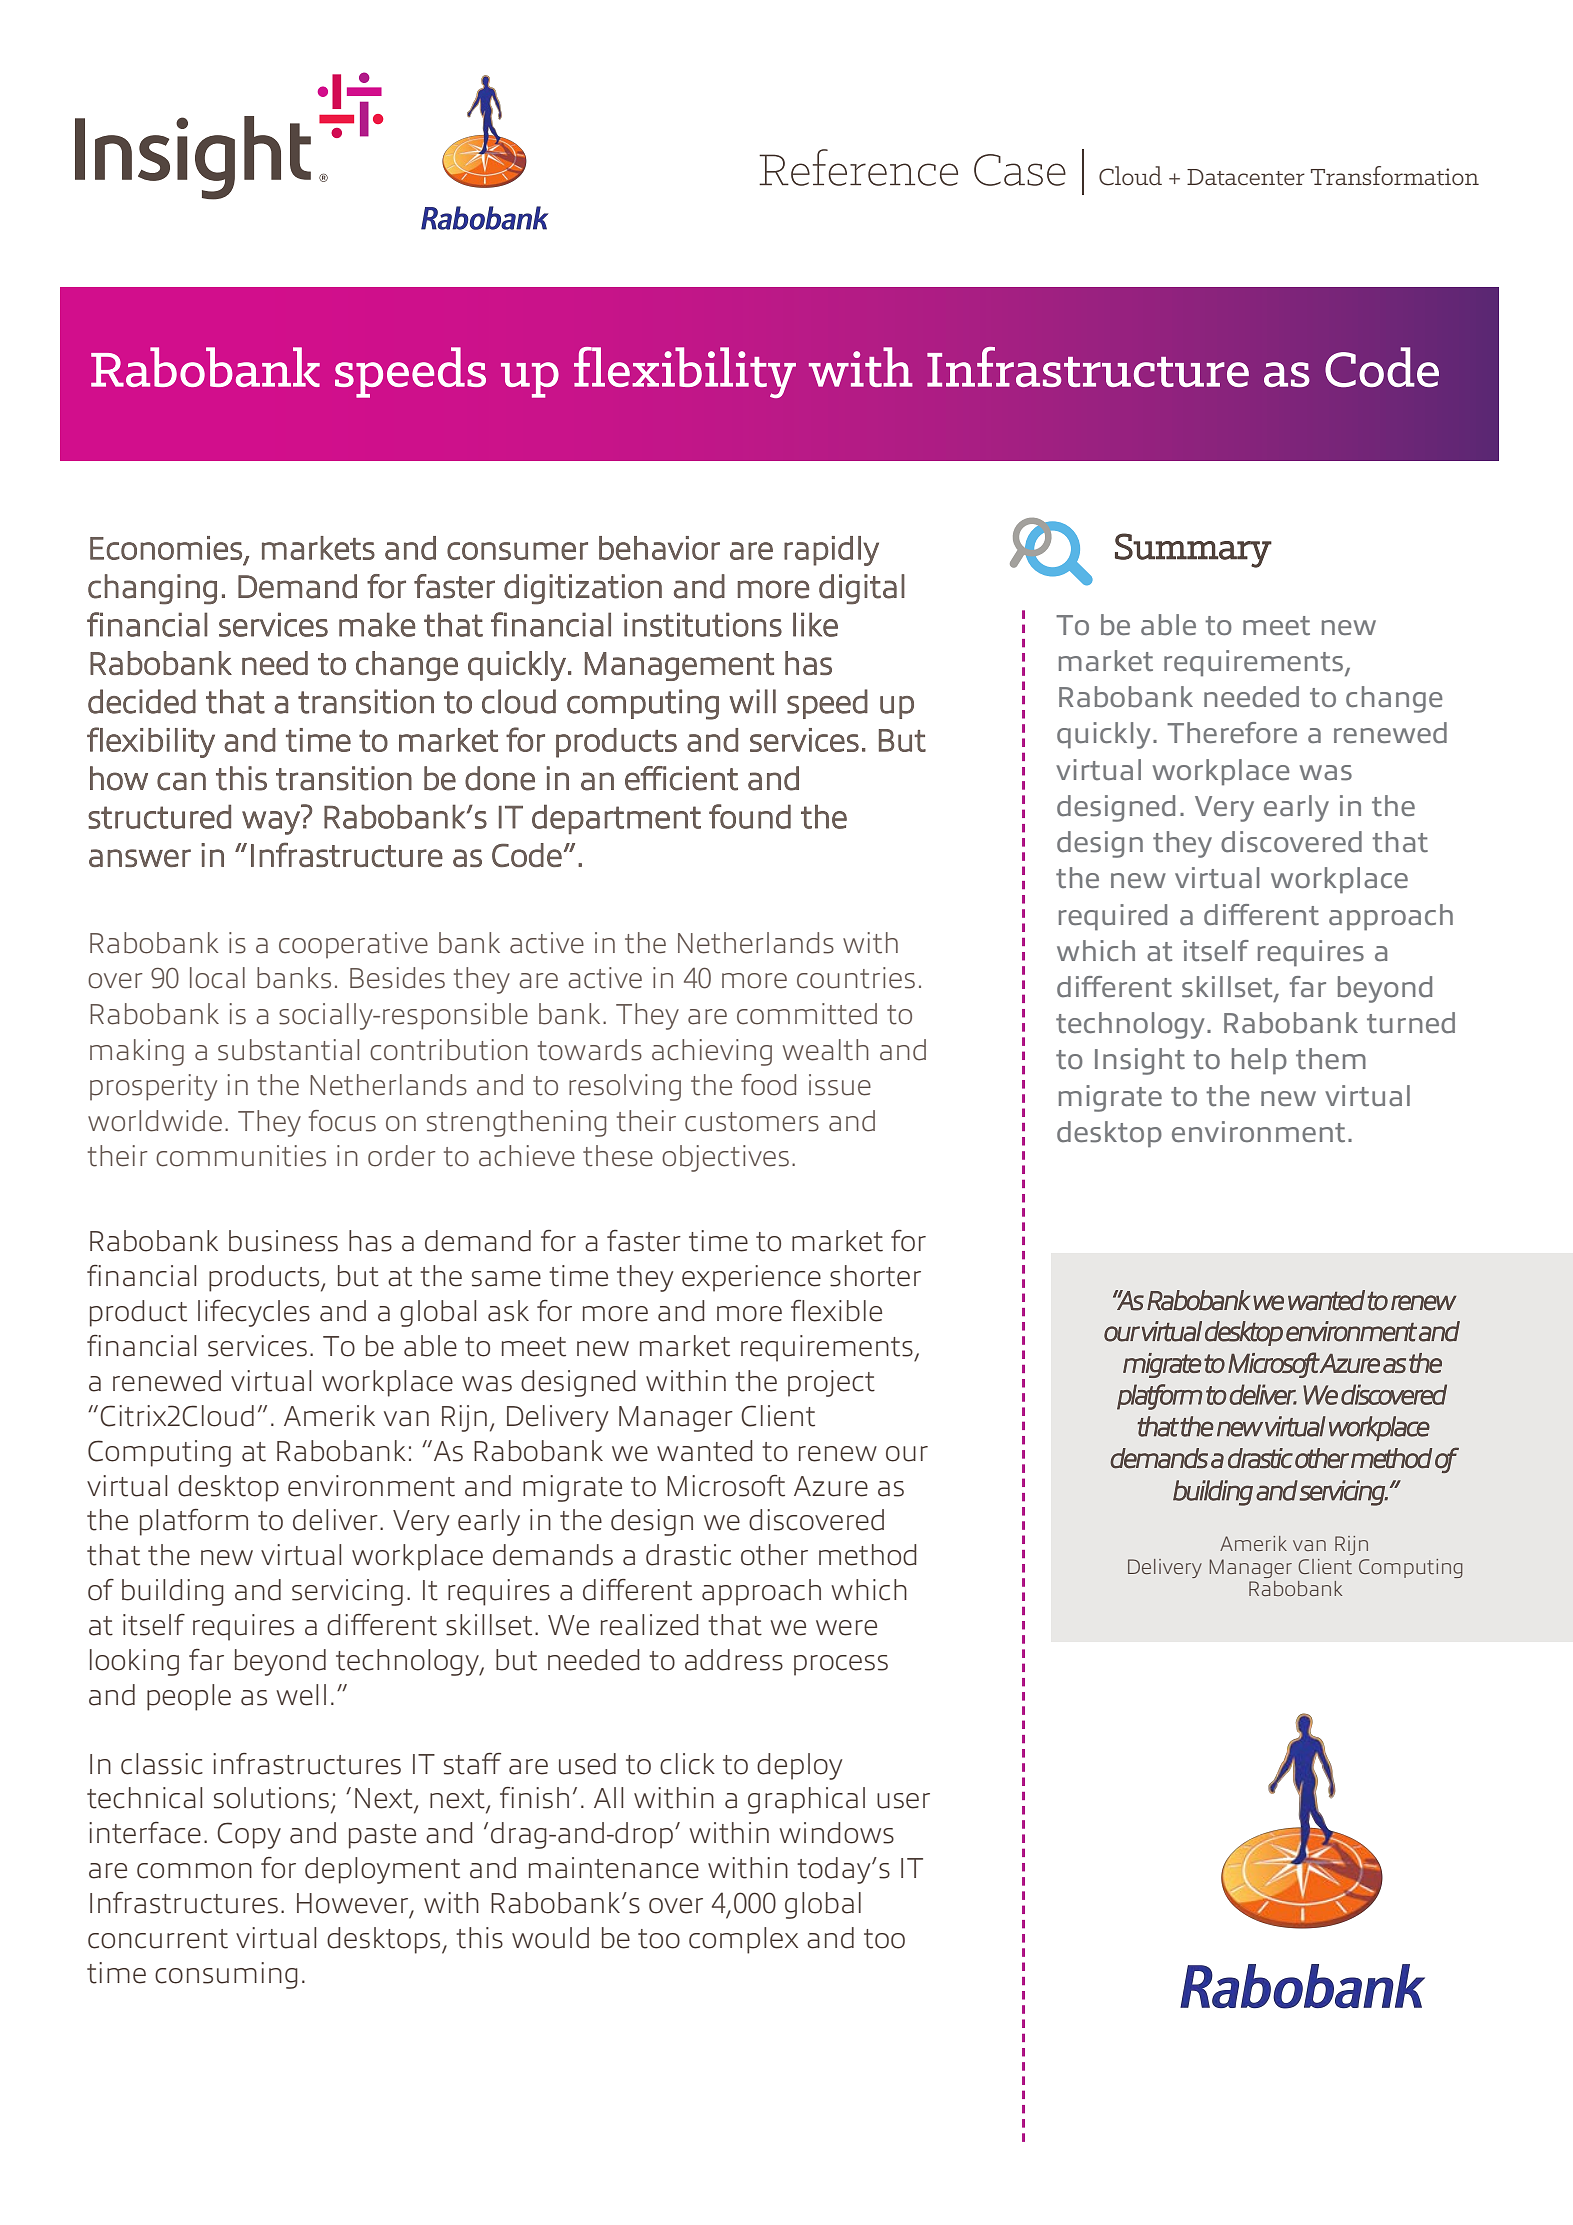  Describe the element at coordinates (1232, 733) in the image. I see `Therefore` at that location.
